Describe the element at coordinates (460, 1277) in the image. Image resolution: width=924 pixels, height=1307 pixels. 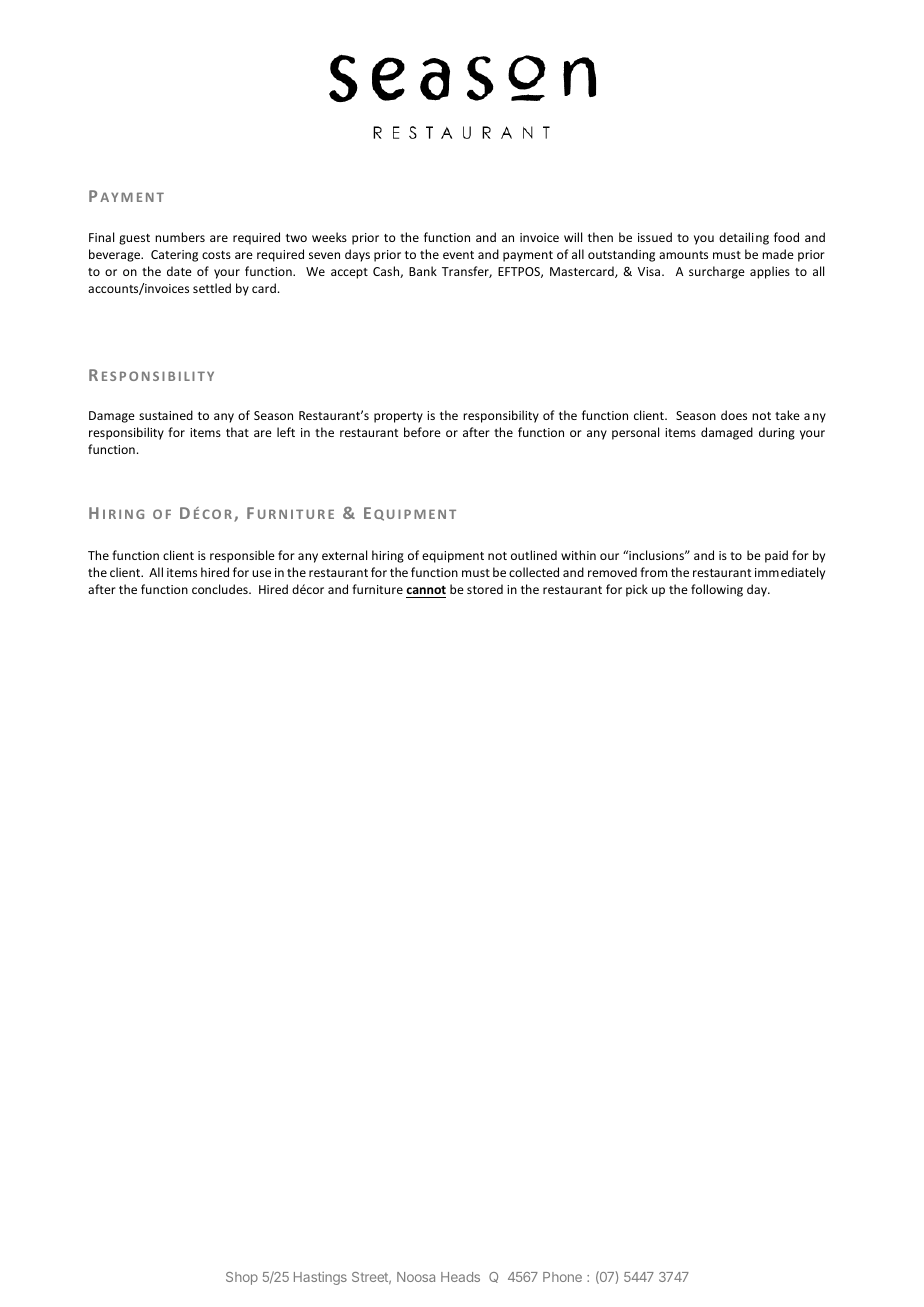
I see `Heads` at that location.
